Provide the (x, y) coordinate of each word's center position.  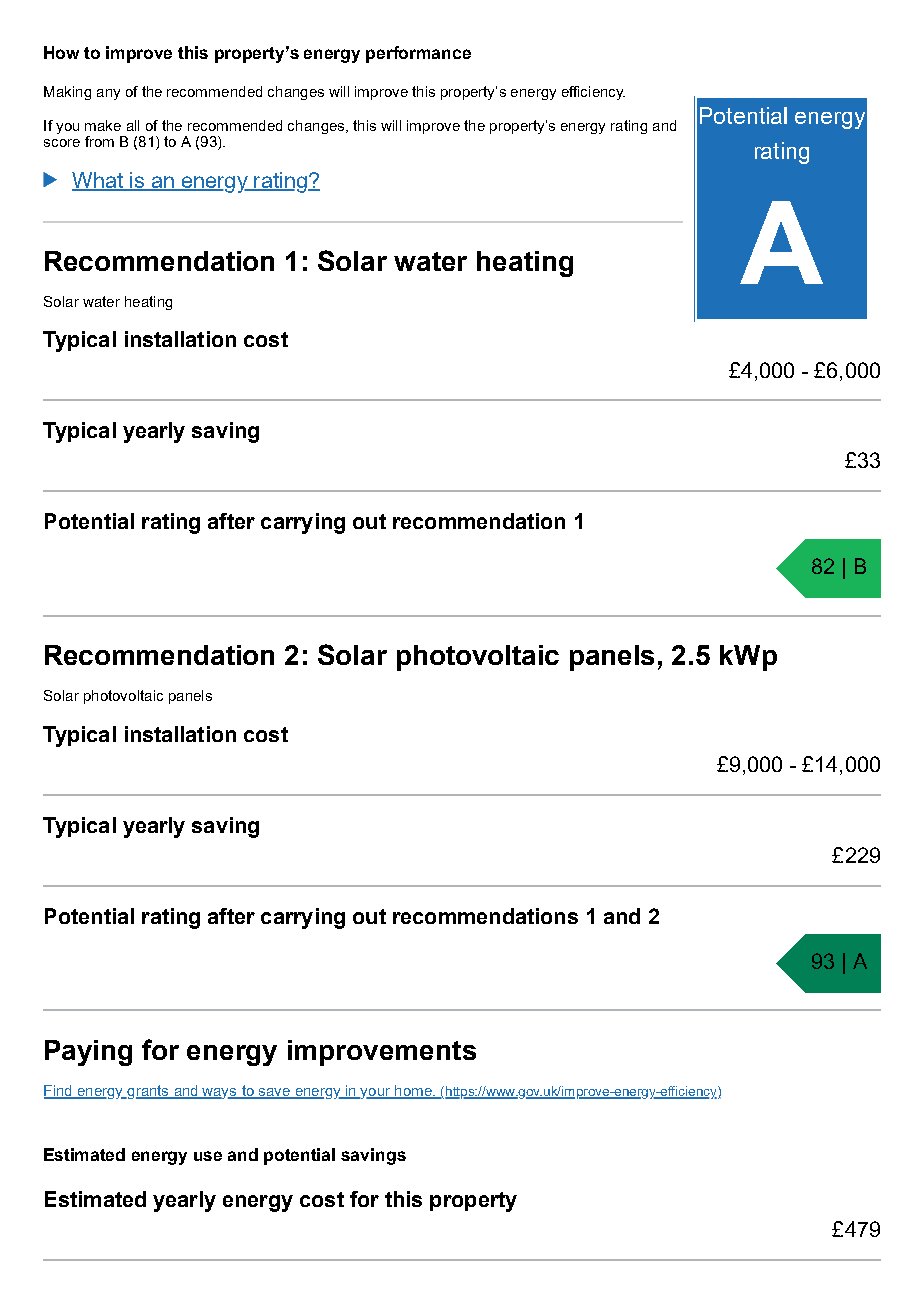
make (103, 125)
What (98, 181)
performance (418, 54)
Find (59, 1092)
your (376, 1093)
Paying (88, 1053)
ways (220, 1093)
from (99, 141)
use (208, 1156)
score (62, 143)
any (108, 94)
